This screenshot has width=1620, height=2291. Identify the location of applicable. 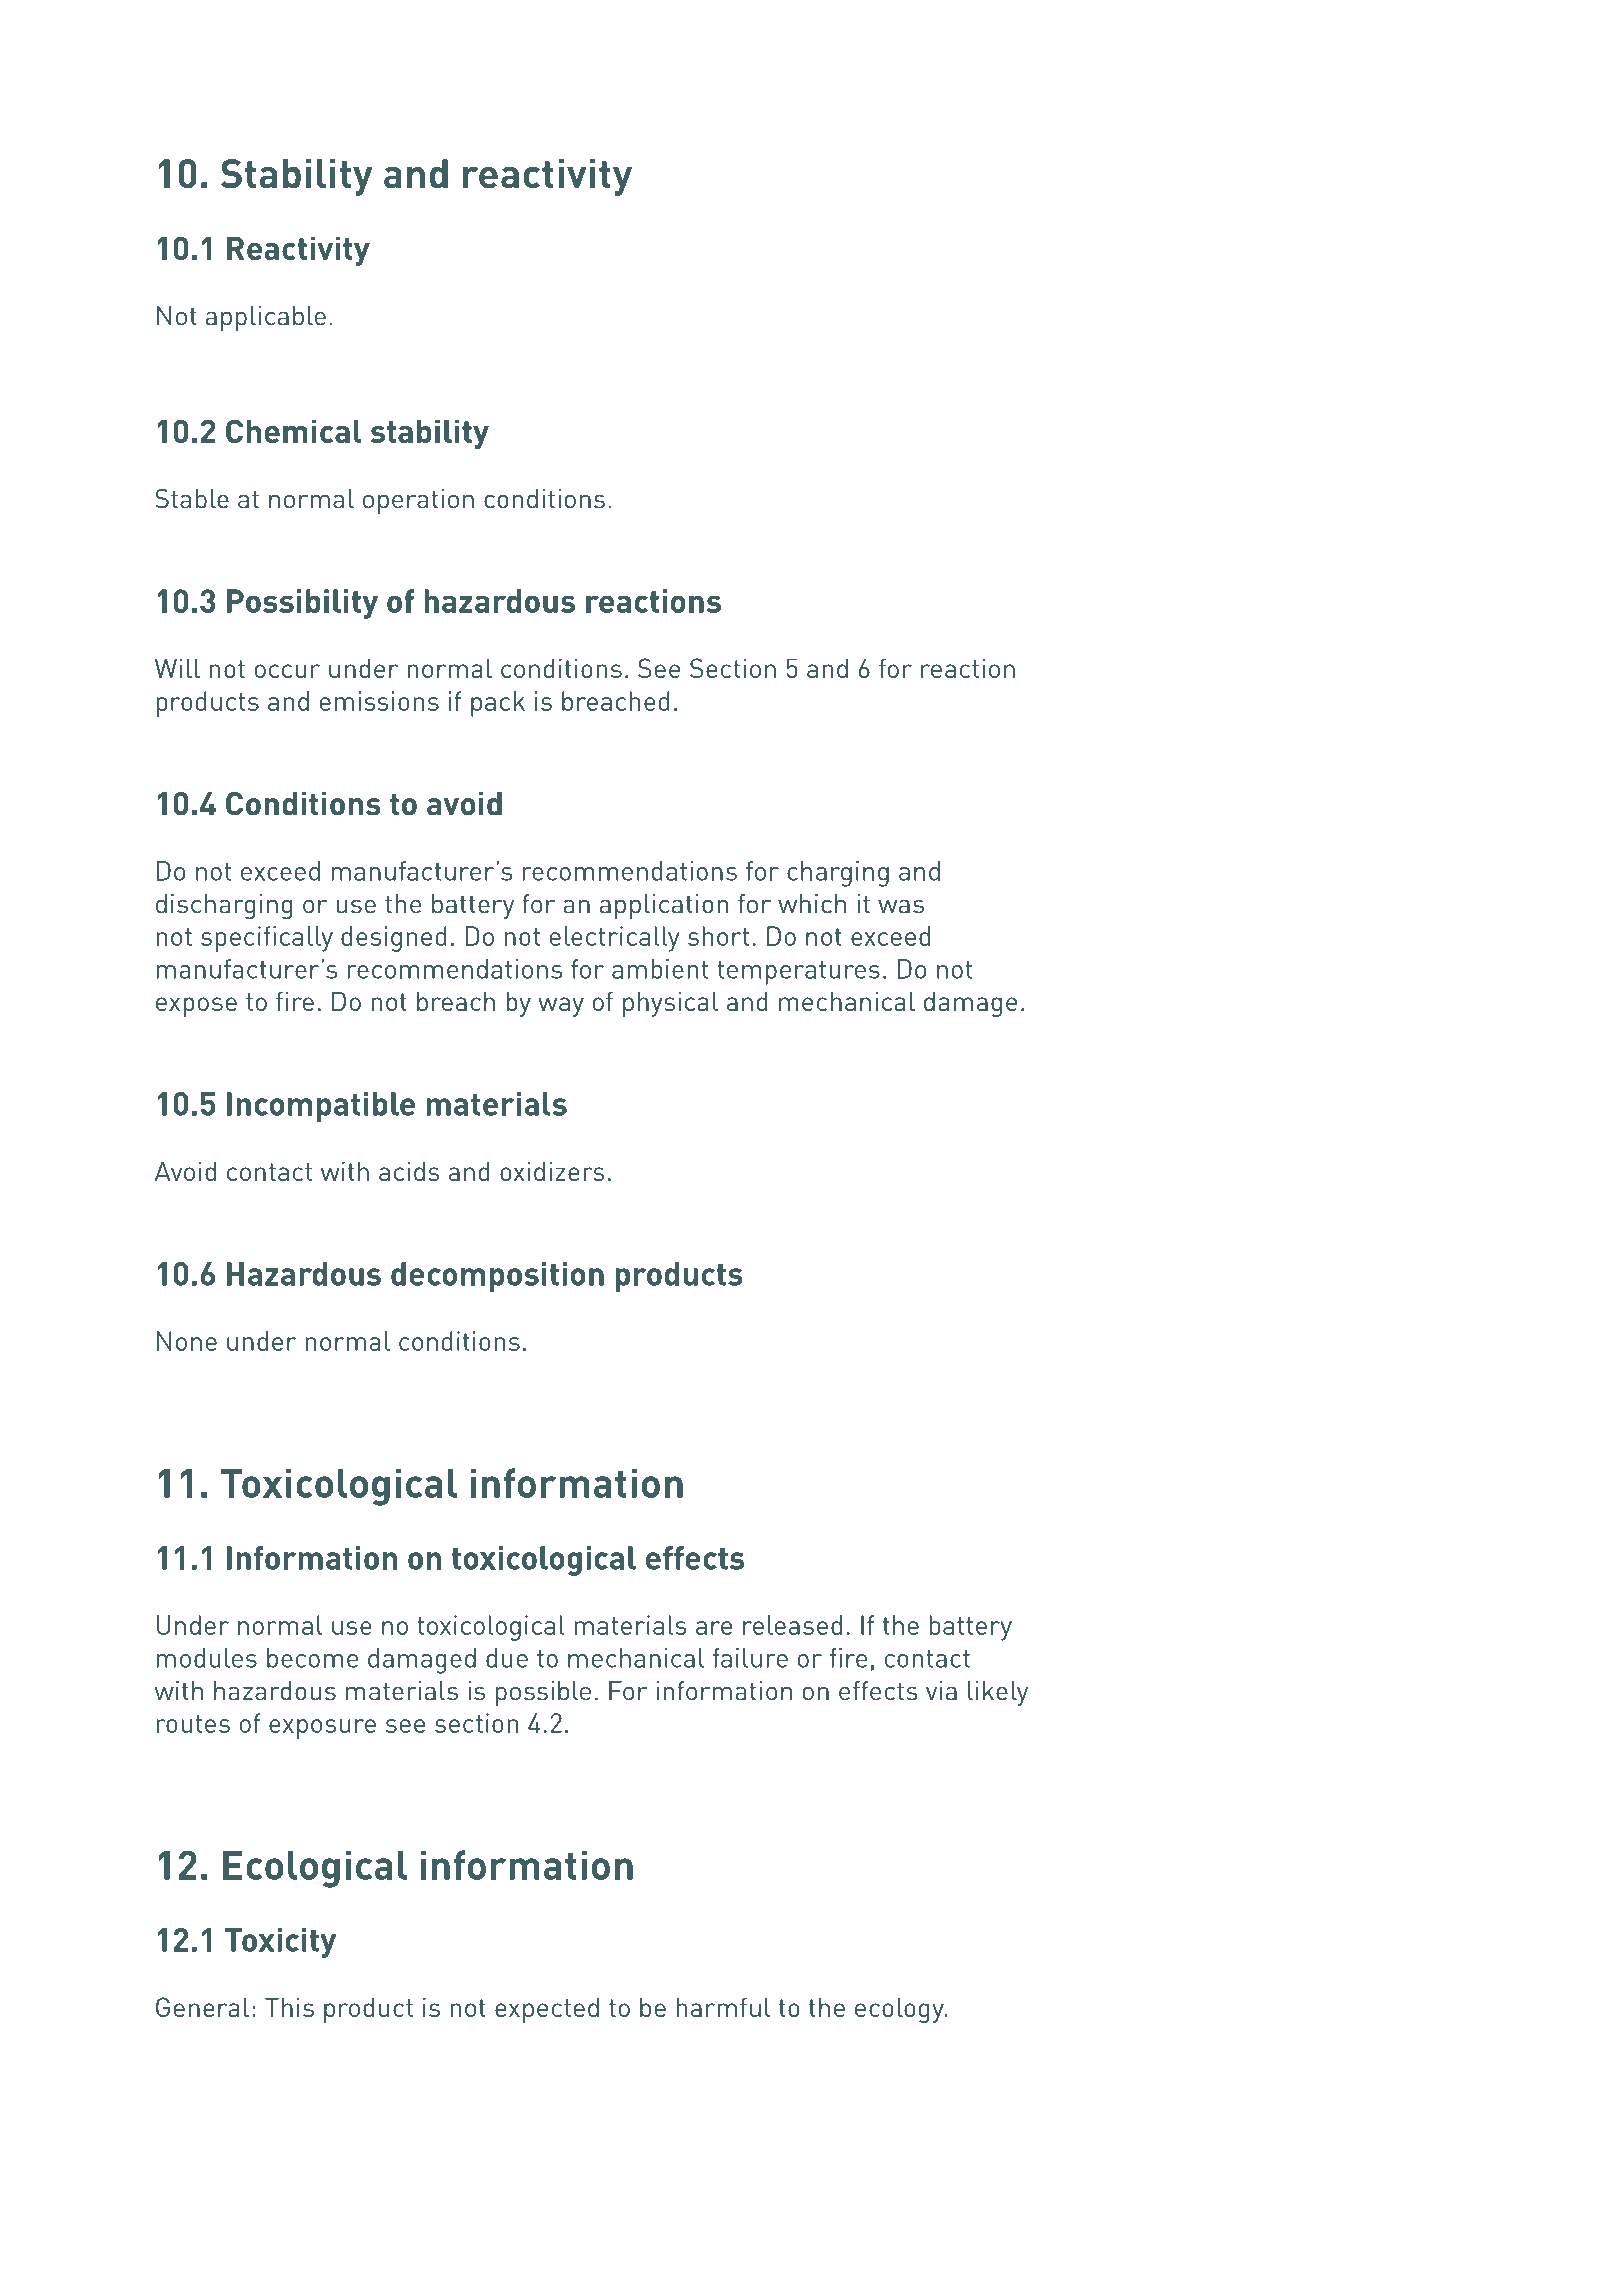
(266, 318).
